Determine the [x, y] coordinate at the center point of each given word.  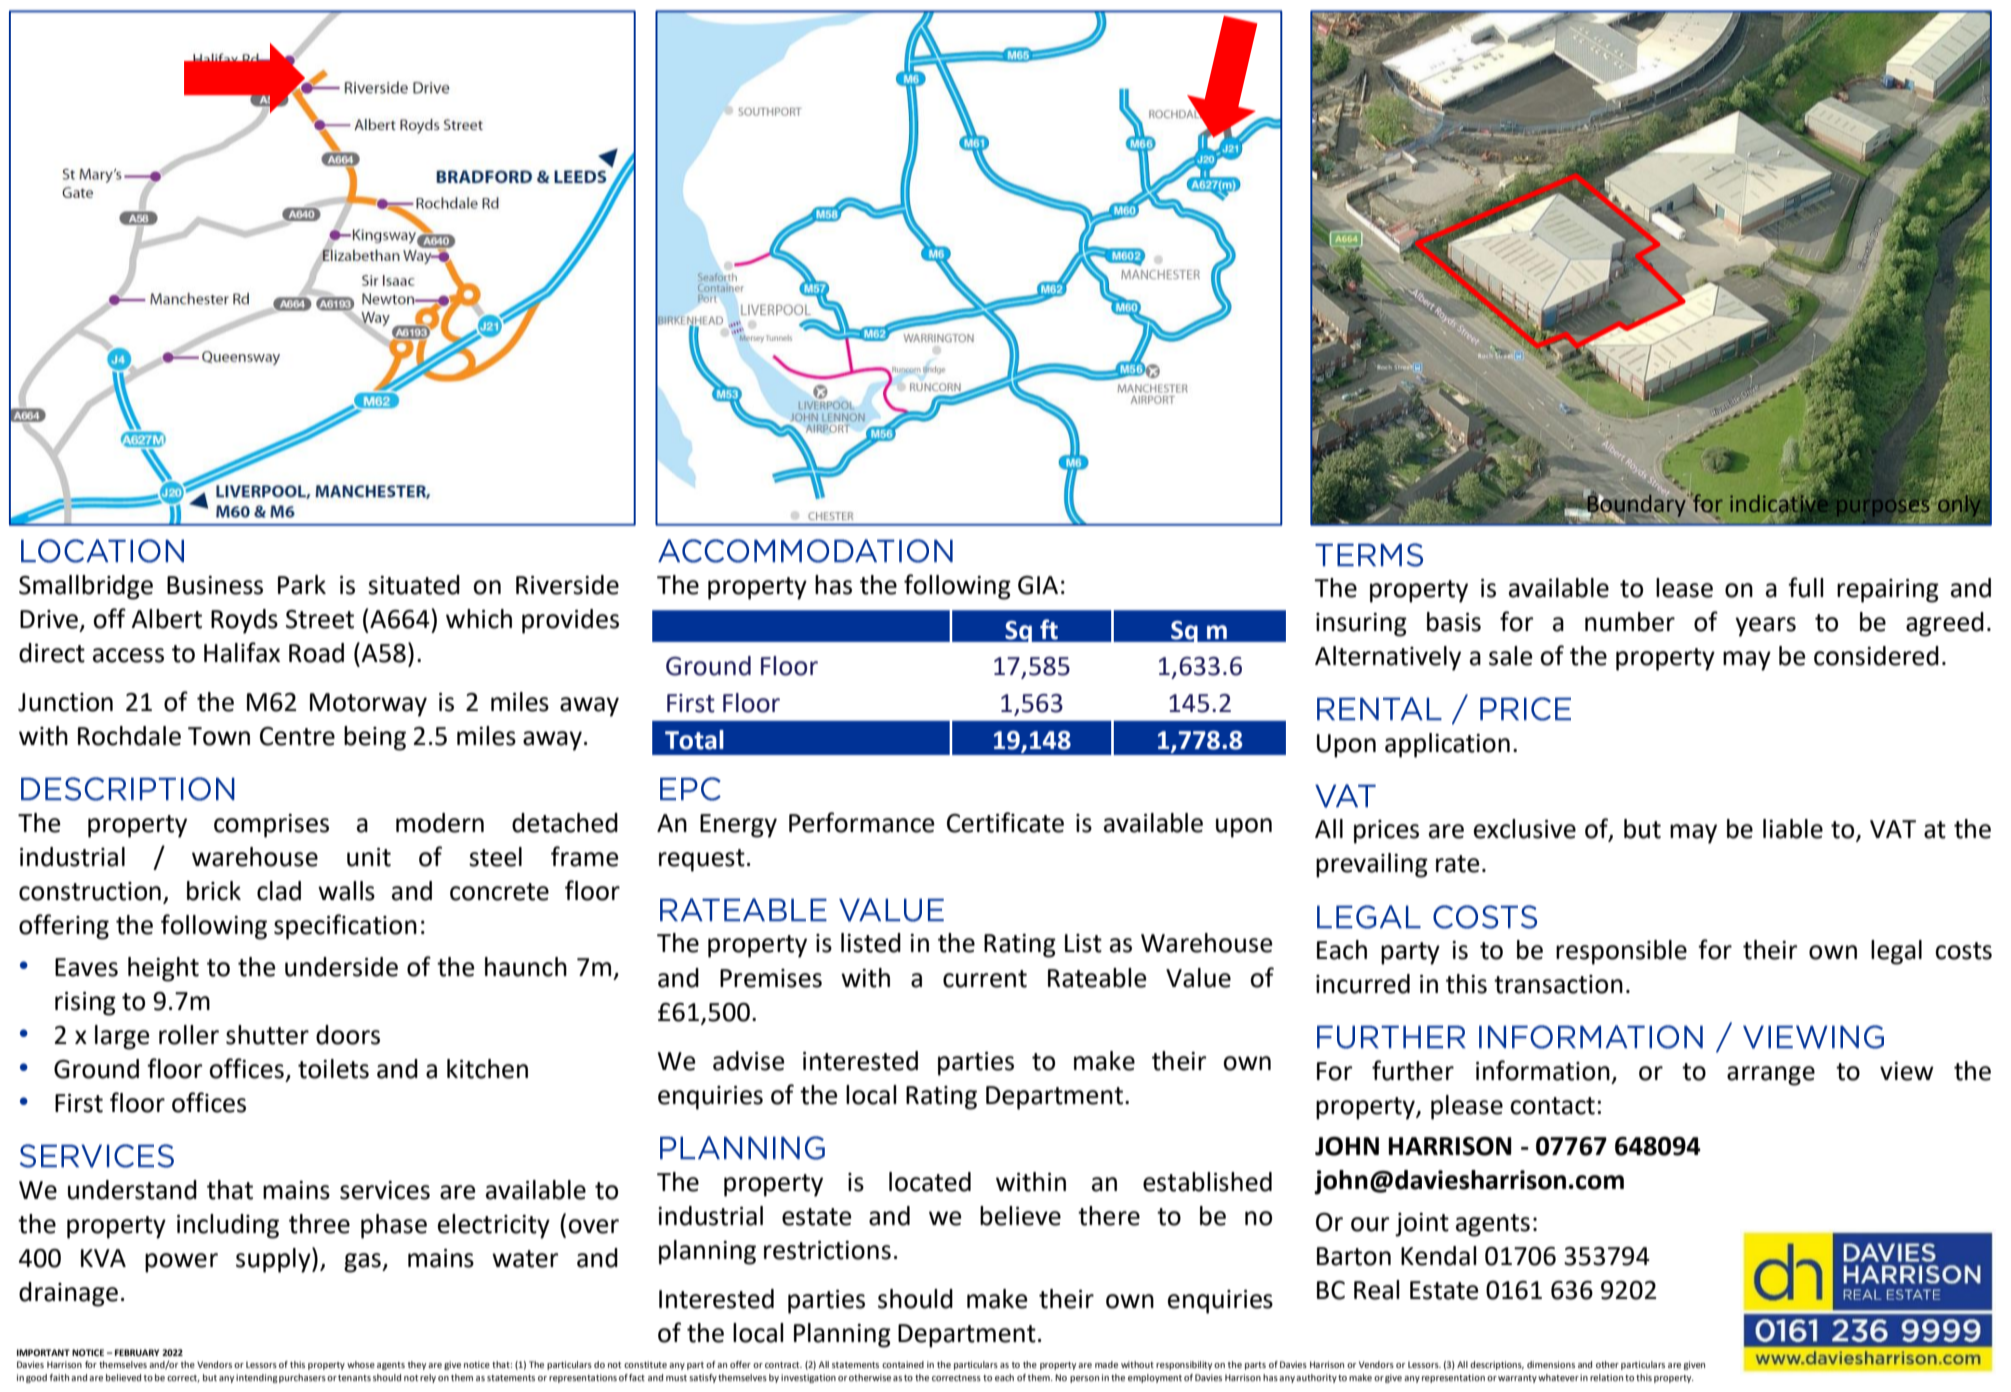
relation [1606, 1377]
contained [903, 1364]
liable [1793, 829]
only [1959, 504]
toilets [333, 1069]
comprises [271, 826]
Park [302, 585]
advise [749, 1061]
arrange [1771, 1076]
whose [361, 1364]
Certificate [1005, 822]
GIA [1038, 585]
